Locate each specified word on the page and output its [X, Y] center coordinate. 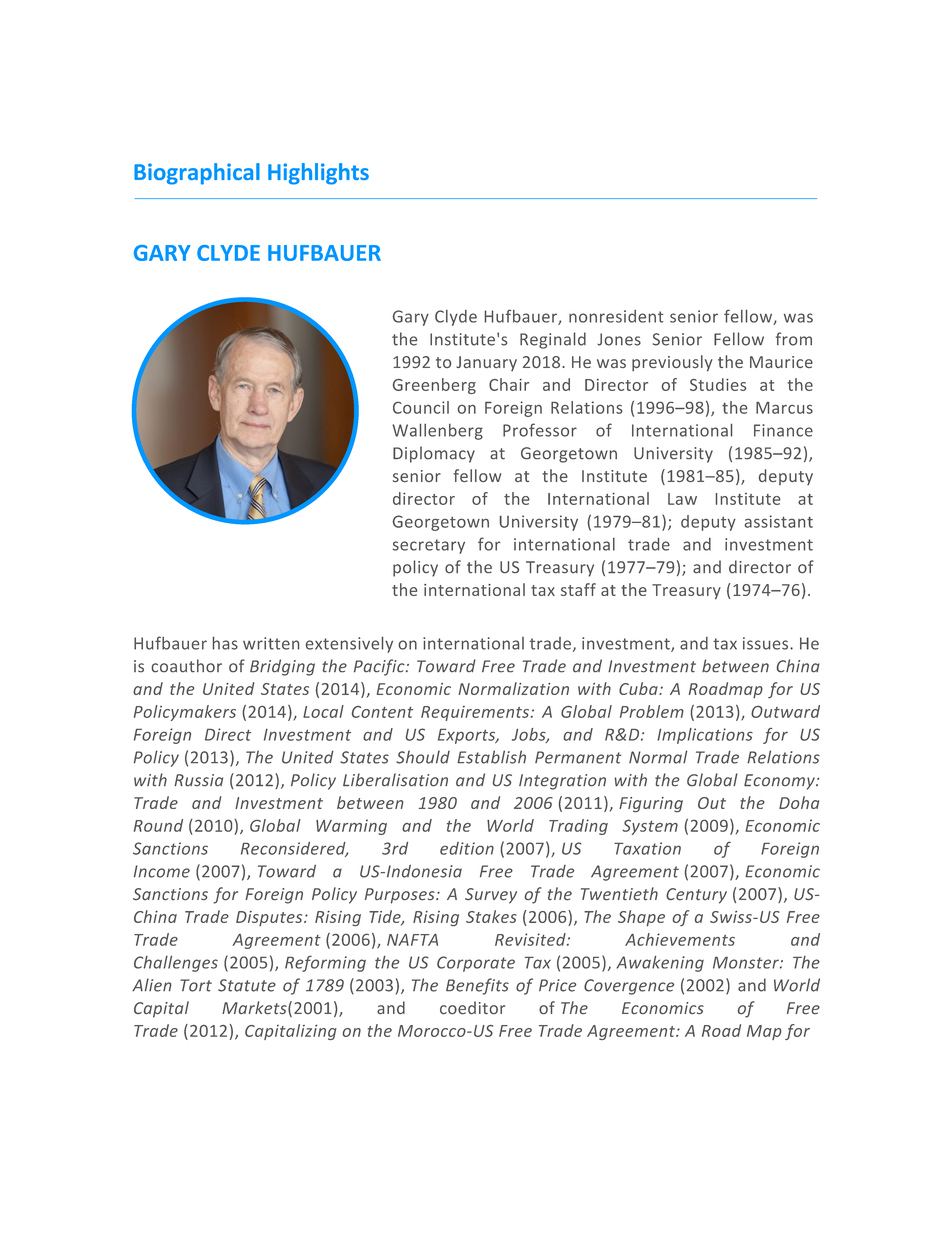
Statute [247, 985]
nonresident [616, 316]
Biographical [197, 174]
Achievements [680, 939]
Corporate [476, 964]
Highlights [318, 174]
